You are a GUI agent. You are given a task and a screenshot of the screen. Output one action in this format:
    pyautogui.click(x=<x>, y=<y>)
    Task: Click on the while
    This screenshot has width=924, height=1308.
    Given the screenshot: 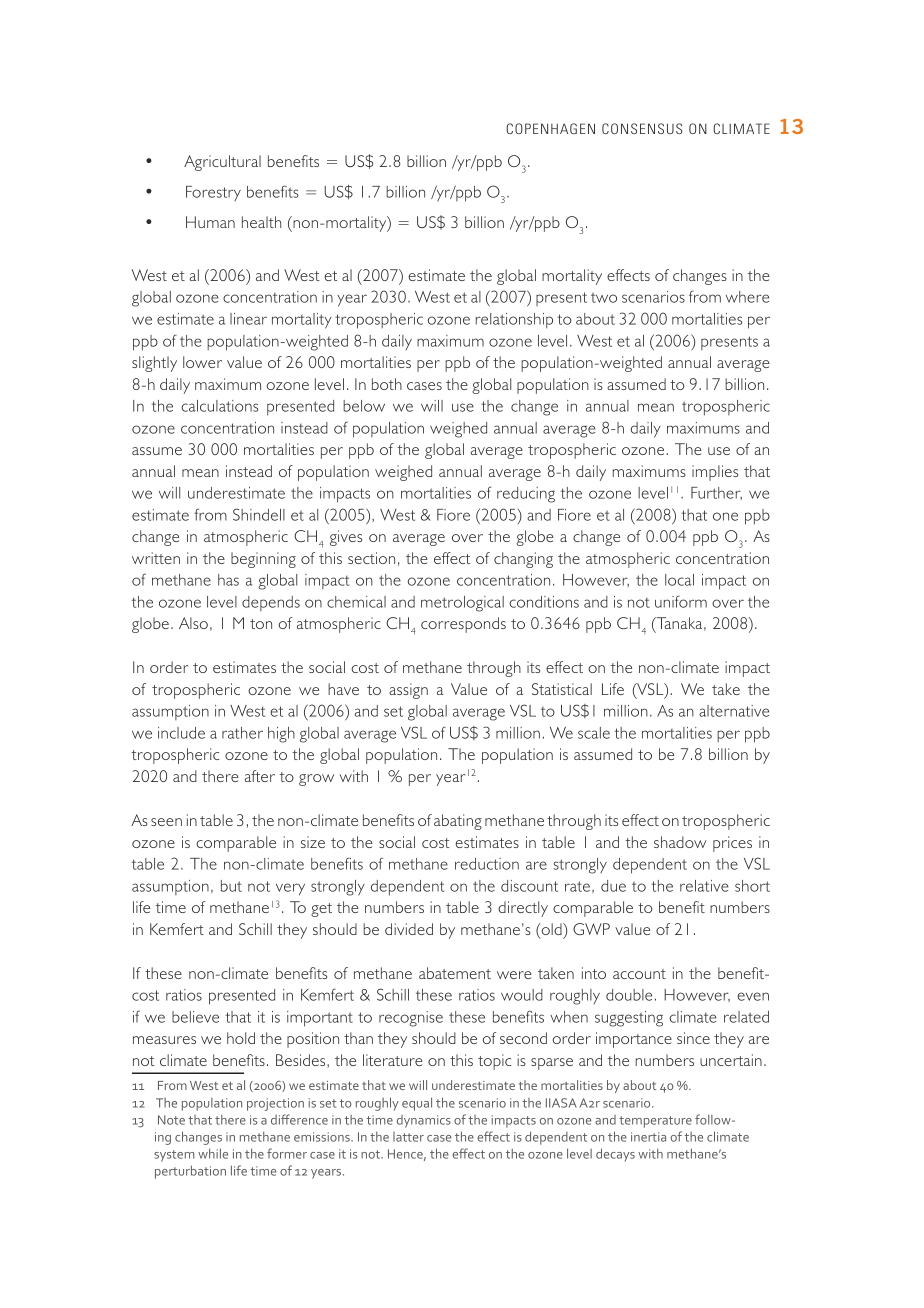 What is the action you would take?
    pyautogui.click(x=213, y=1153)
